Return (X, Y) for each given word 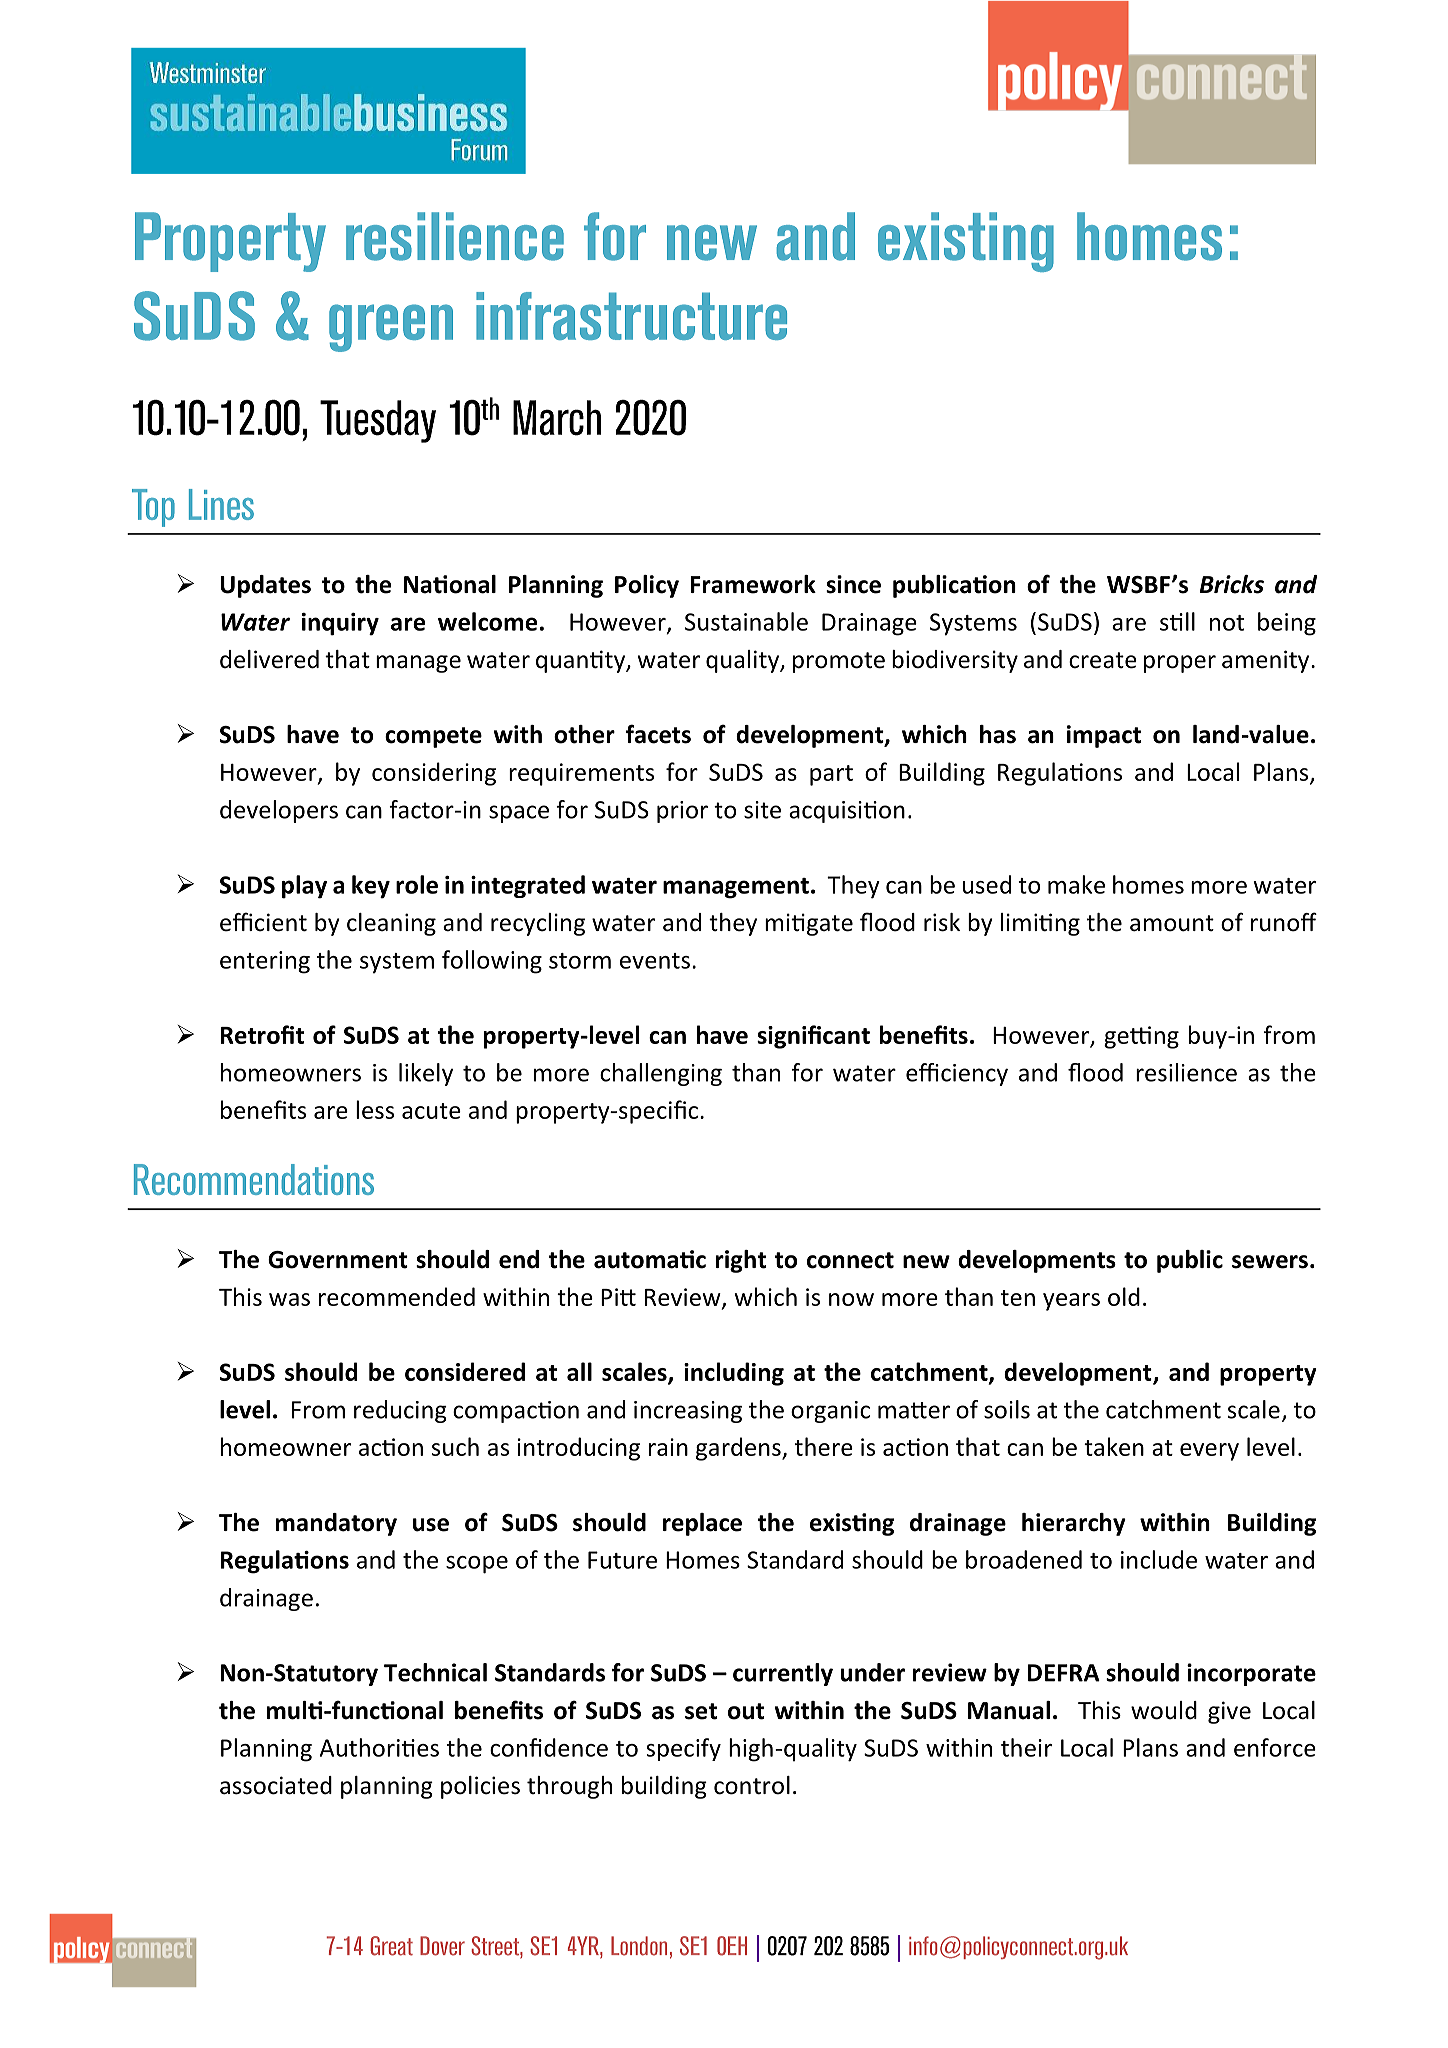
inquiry (340, 624)
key (371, 887)
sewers (1270, 1262)
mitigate (809, 924)
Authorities (379, 1747)
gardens (739, 1449)
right (741, 1261)
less (375, 1109)
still (1177, 621)
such (455, 1446)
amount (1172, 923)
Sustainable (746, 621)
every (1209, 1452)
